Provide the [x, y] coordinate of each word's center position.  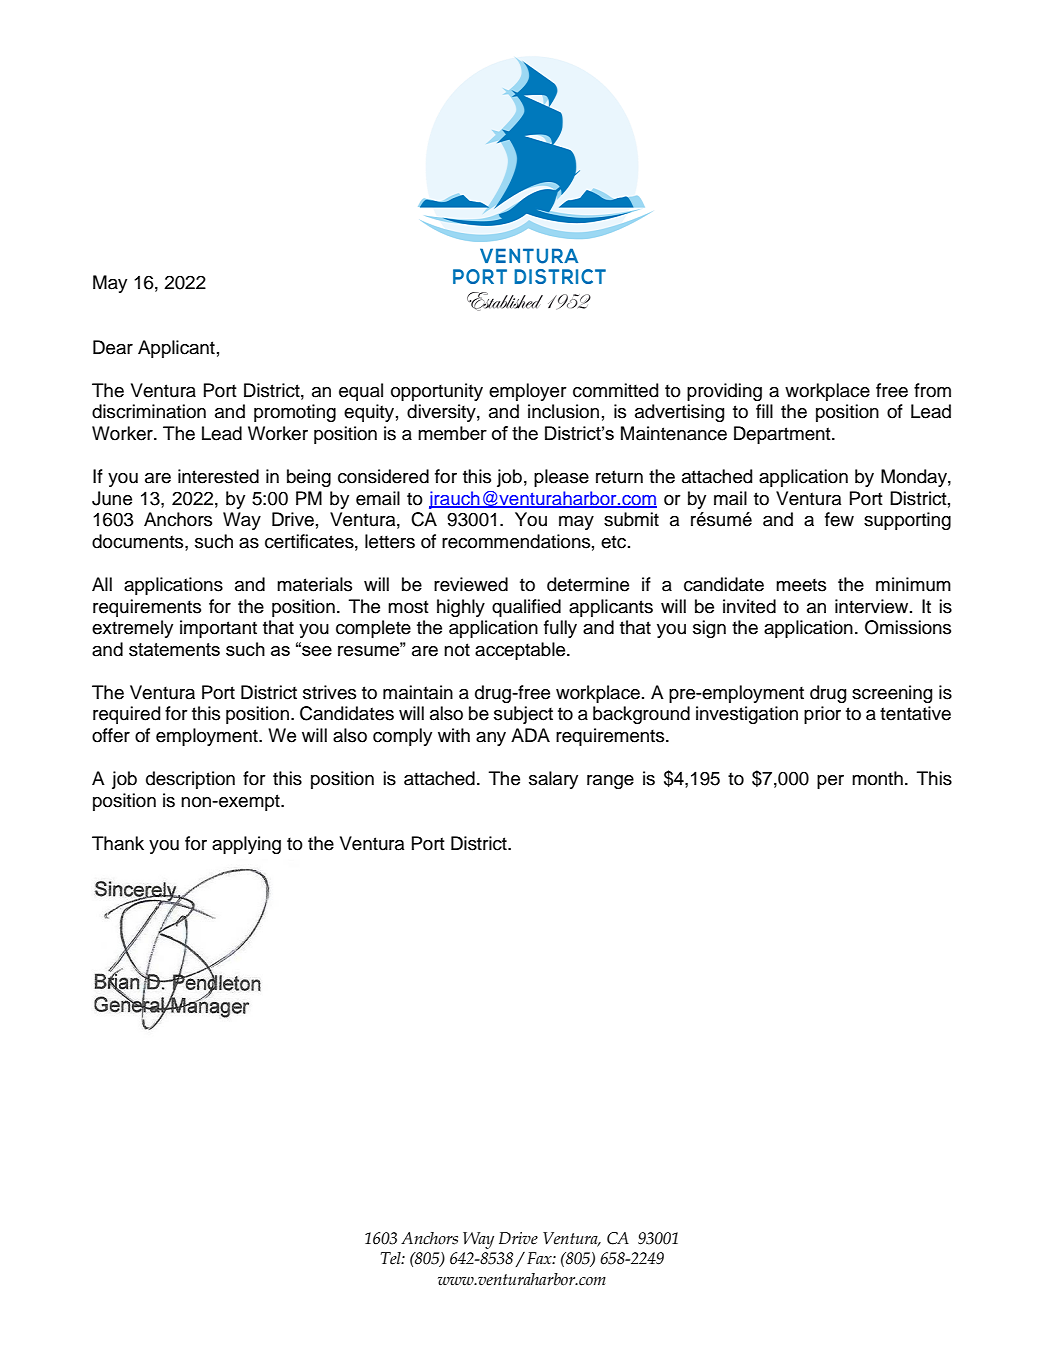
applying [246, 845]
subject [523, 715]
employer [528, 392]
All [102, 584]
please [561, 478]
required [126, 715]
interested [218, 476]
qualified [526, 608]
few [839, 519]
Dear [113, 347]
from [932, 390]
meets [801, 585]
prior [822, 715]
